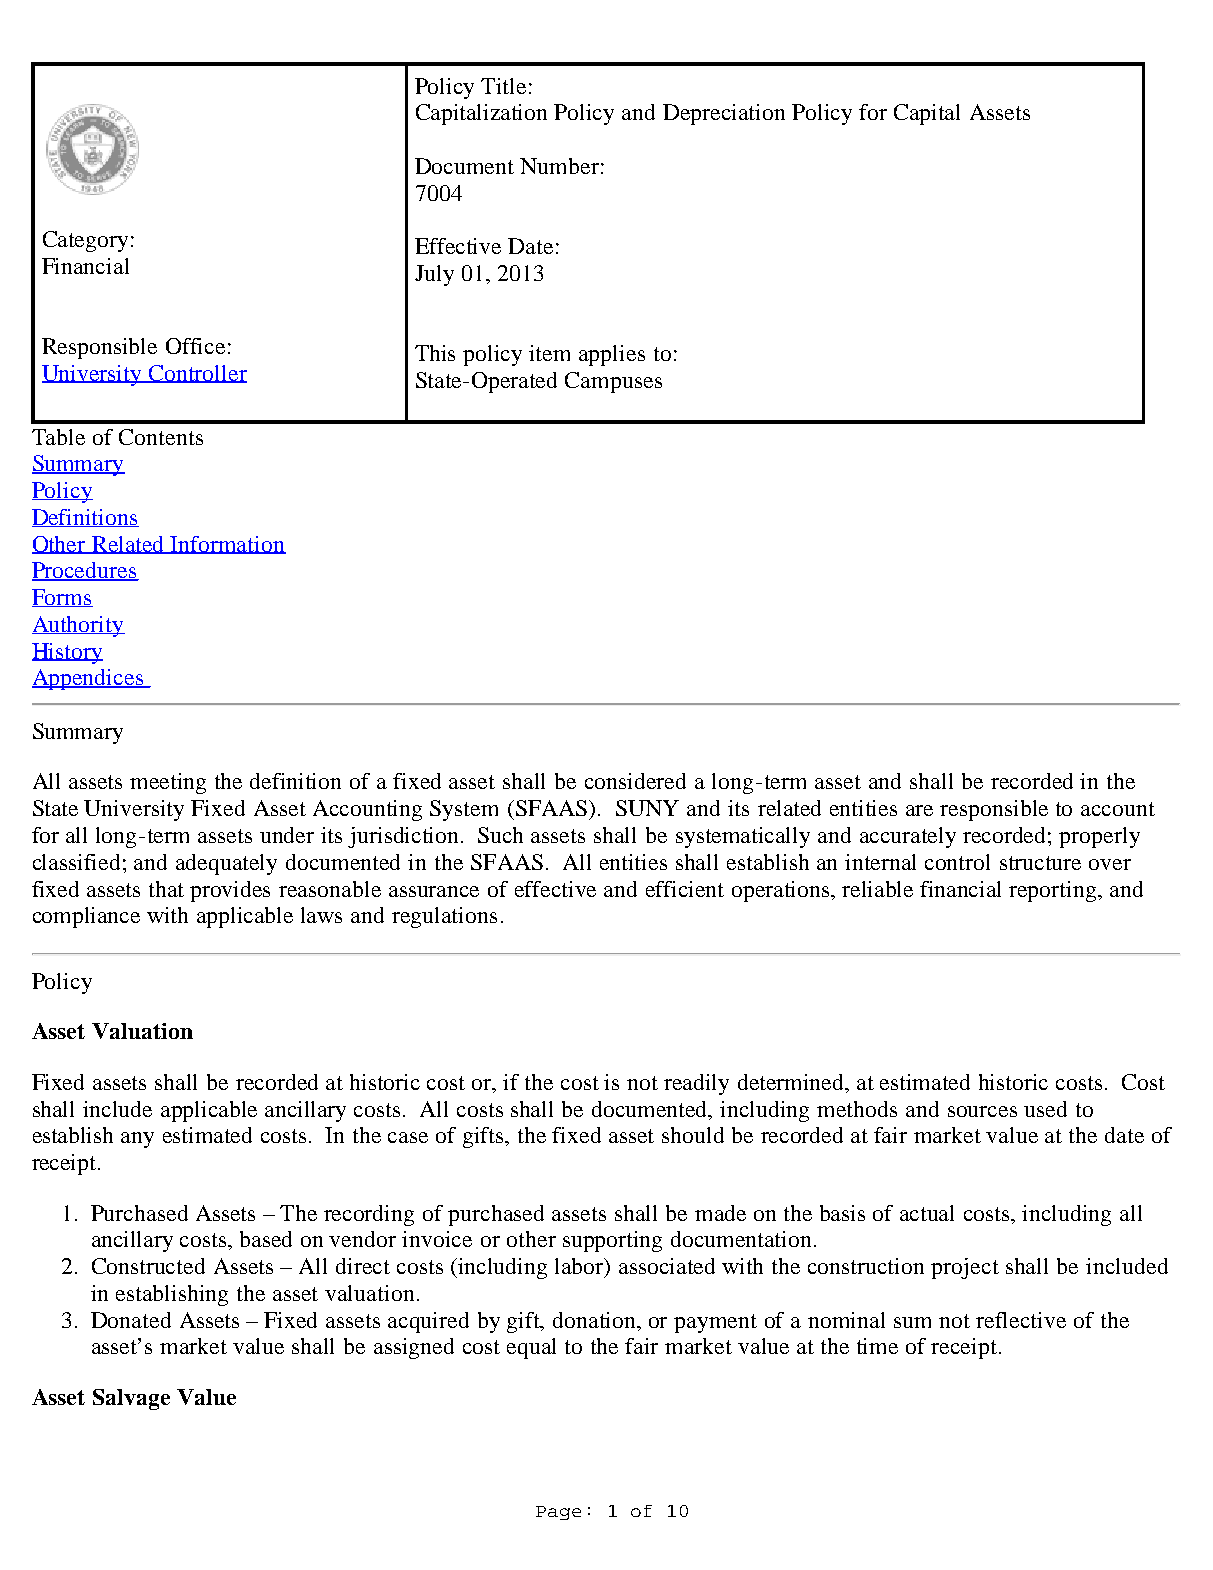 The image size is (1213, 1570). I want to click on any, so click(137, 1140).
